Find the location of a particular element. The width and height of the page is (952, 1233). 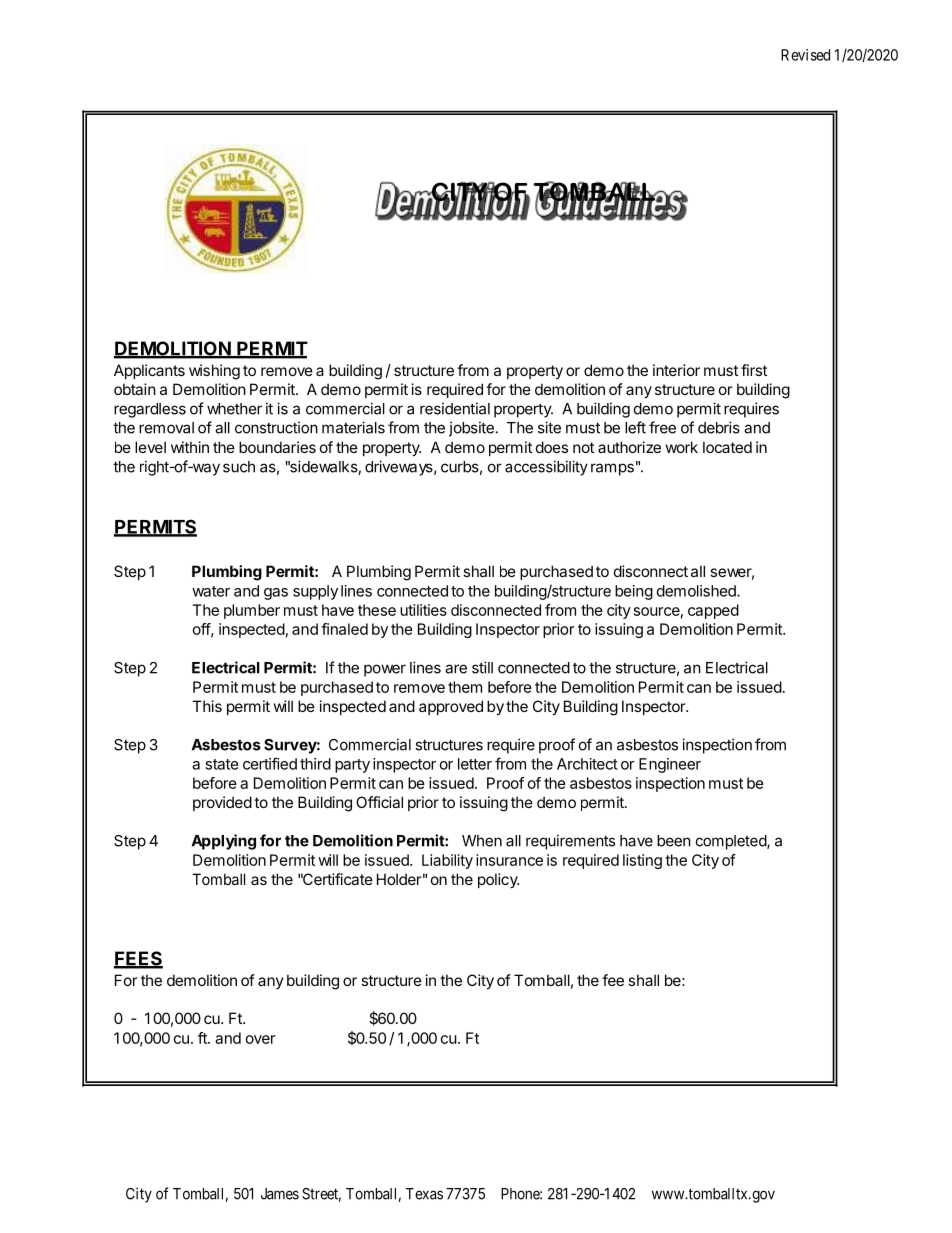

letter is located at coordinates (475, 764).
